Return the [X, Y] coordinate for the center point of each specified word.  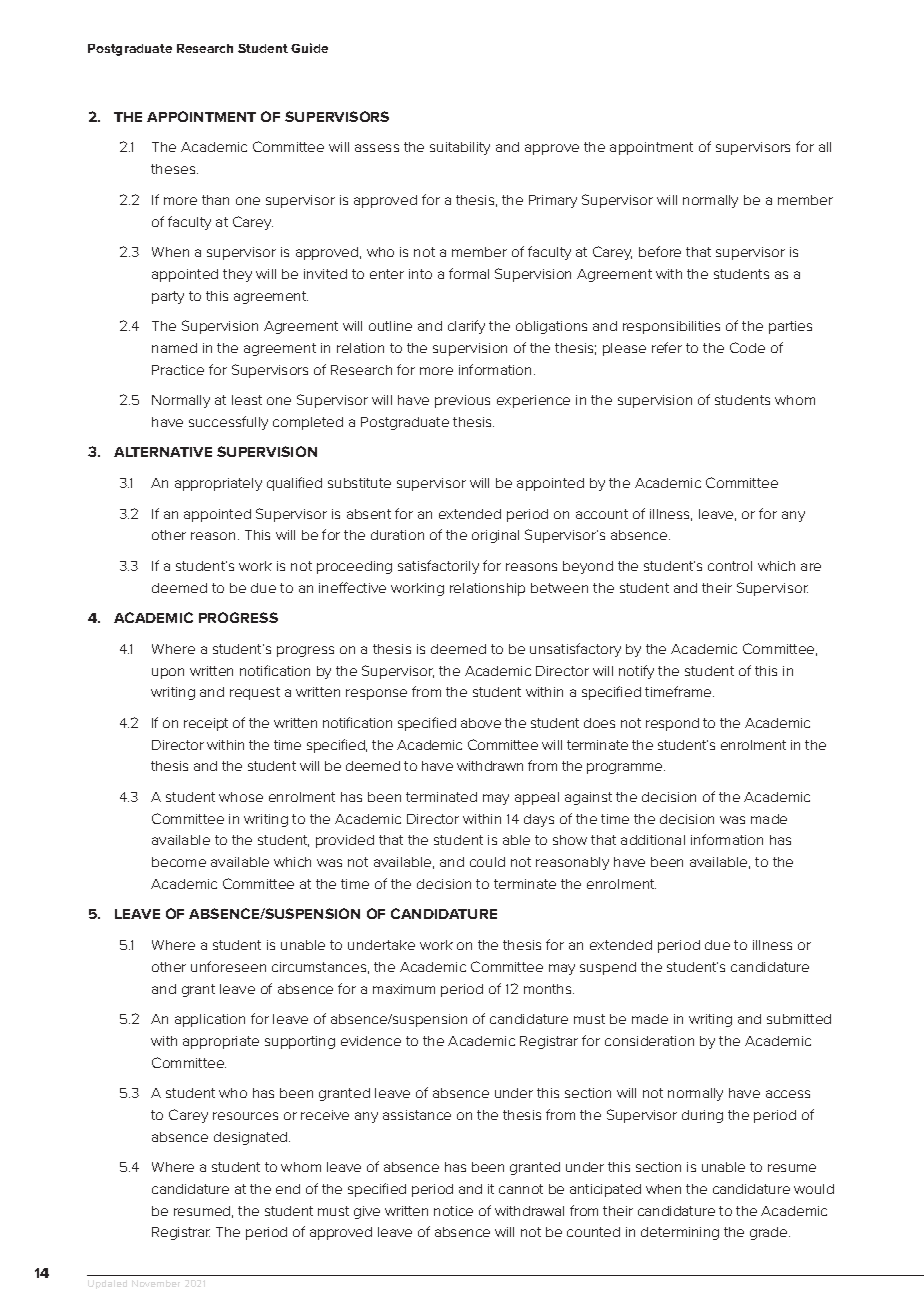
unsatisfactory [575, 650]
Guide [309, 48]
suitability [460, 148]
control [730, 566]
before [660, 251]
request [255, 693]
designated [252, 1138]
